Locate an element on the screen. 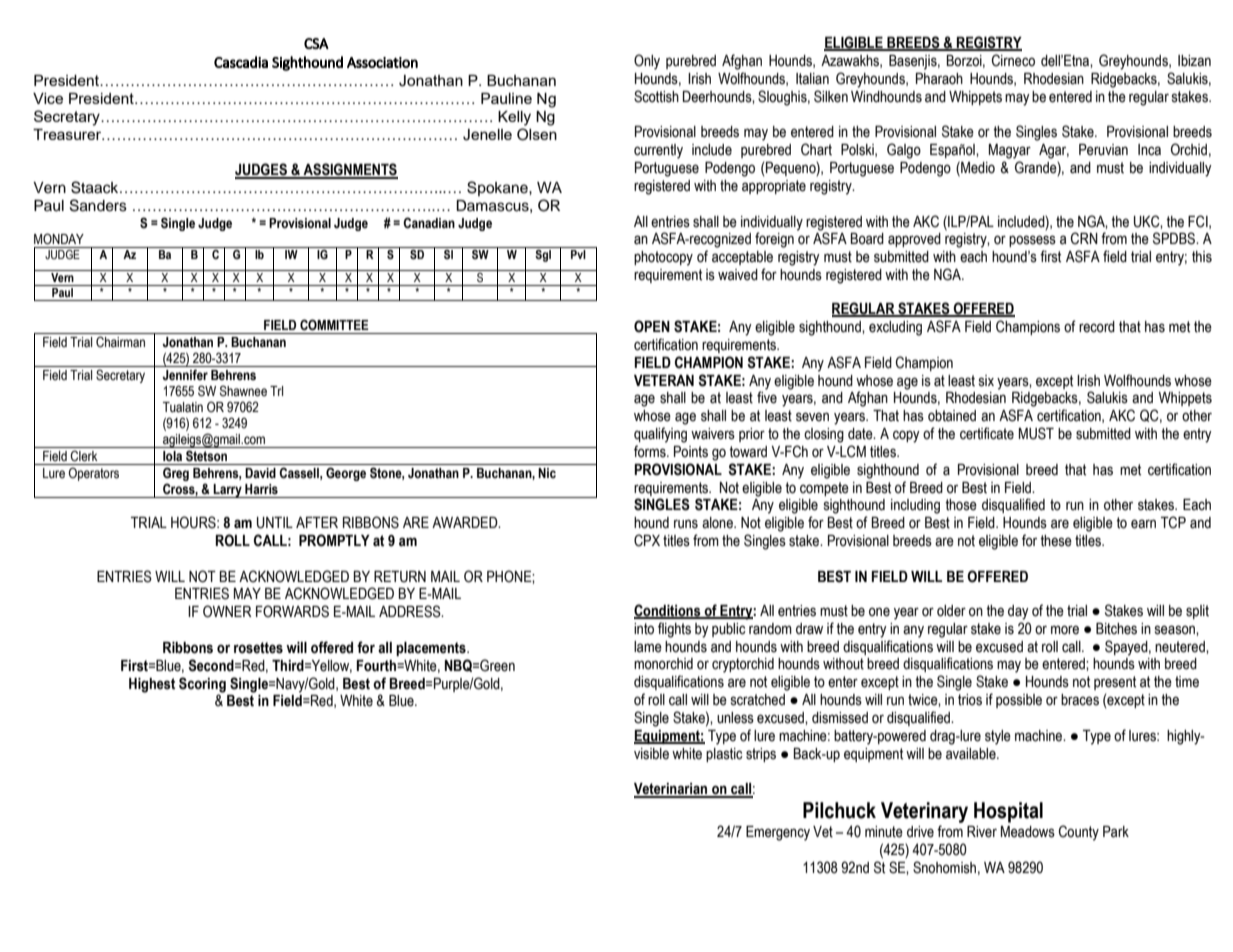 Image resolution: width=1233 pixels, height=952 pixels. qualifying is located at coordinates (660, 435).
